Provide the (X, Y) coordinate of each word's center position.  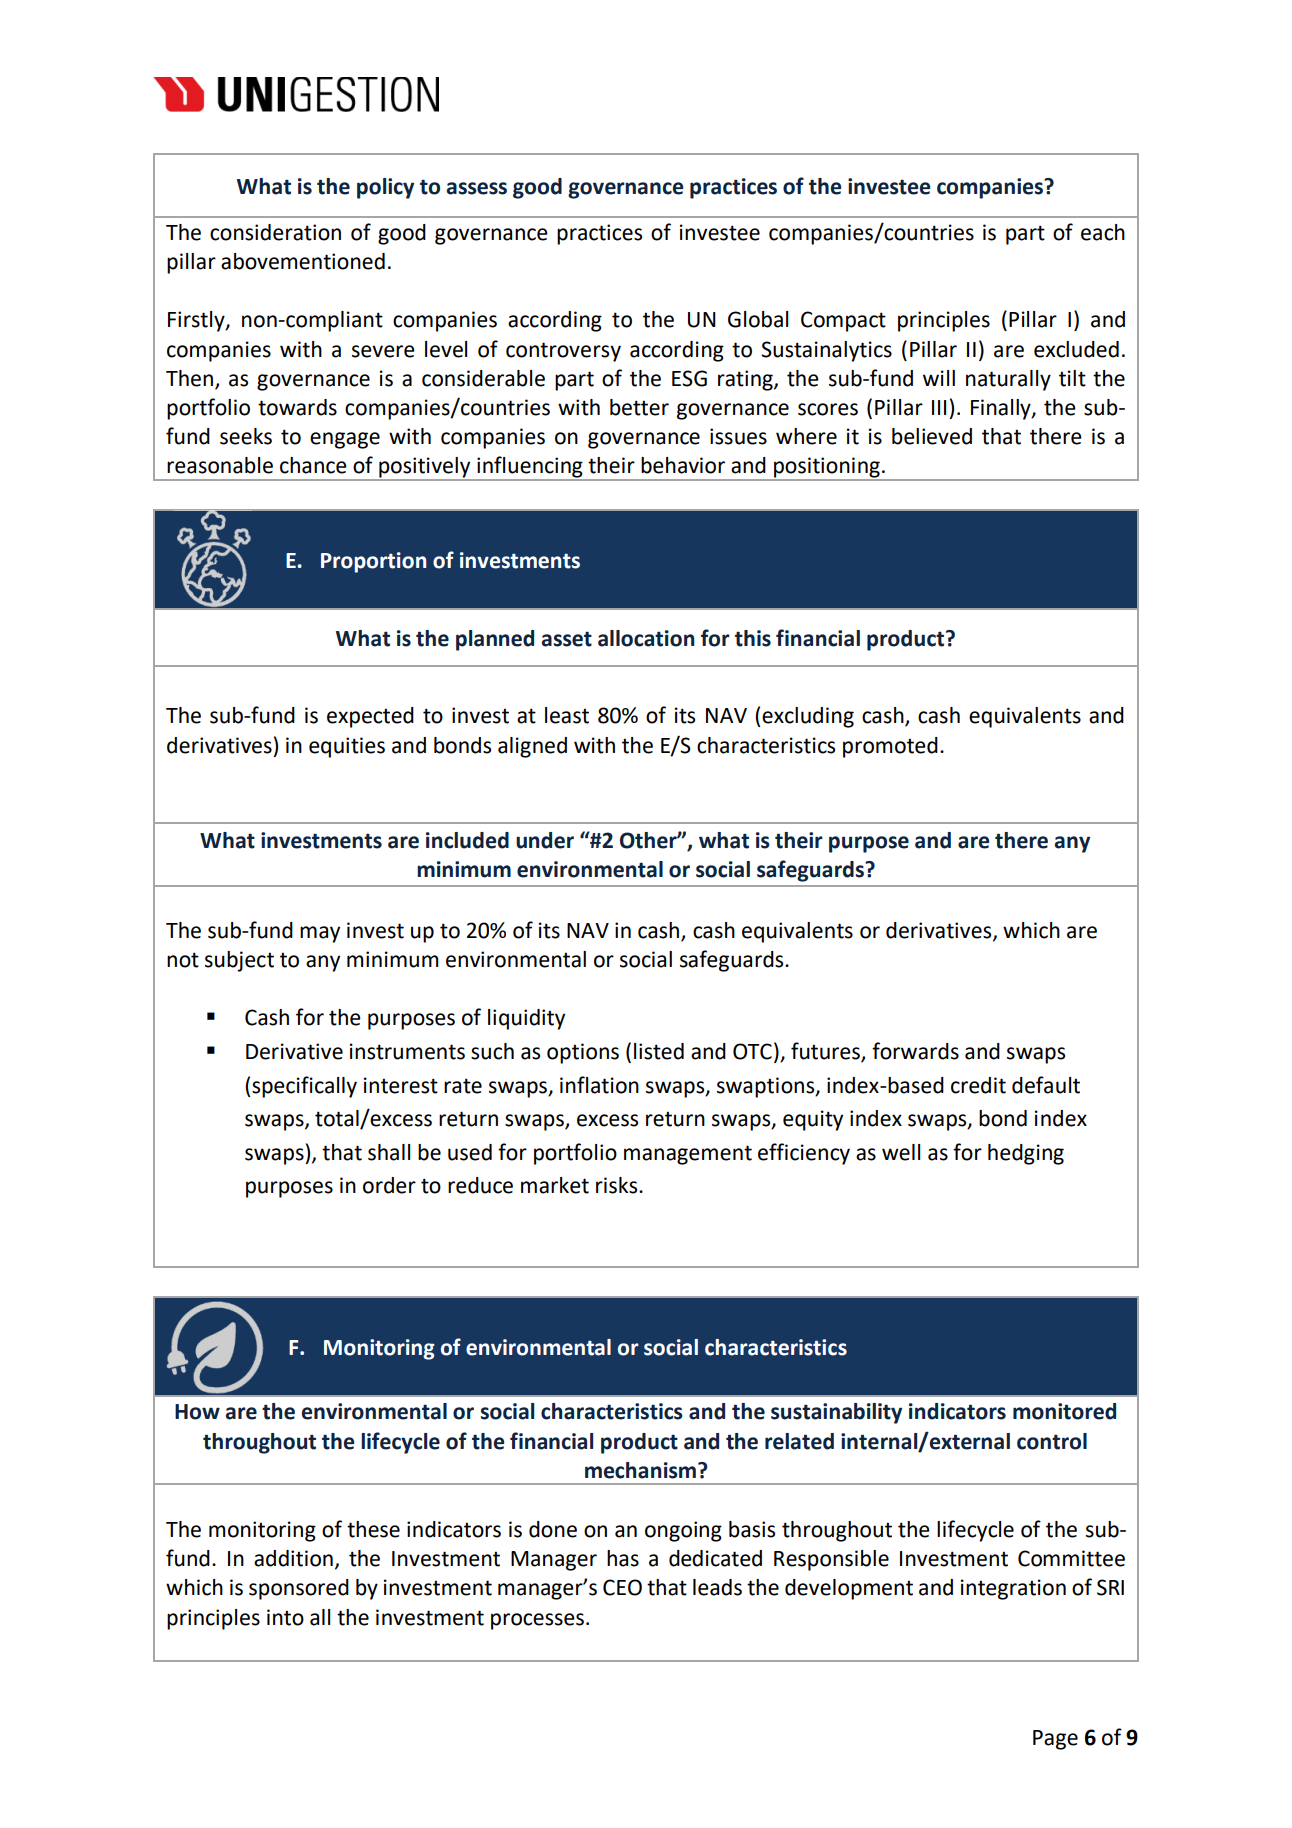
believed (932, 436)
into (285, 1617)
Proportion (373, 562)
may (320, 934)
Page (1055, 1740)
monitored (1064, 1411)
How (197, 1412)
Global (758, 319)
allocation (646, 638)
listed (659, 1051)
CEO (622, 1587)
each (1103, 232)
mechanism (640, 1470)
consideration (275, 232)
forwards (915, 1051)
